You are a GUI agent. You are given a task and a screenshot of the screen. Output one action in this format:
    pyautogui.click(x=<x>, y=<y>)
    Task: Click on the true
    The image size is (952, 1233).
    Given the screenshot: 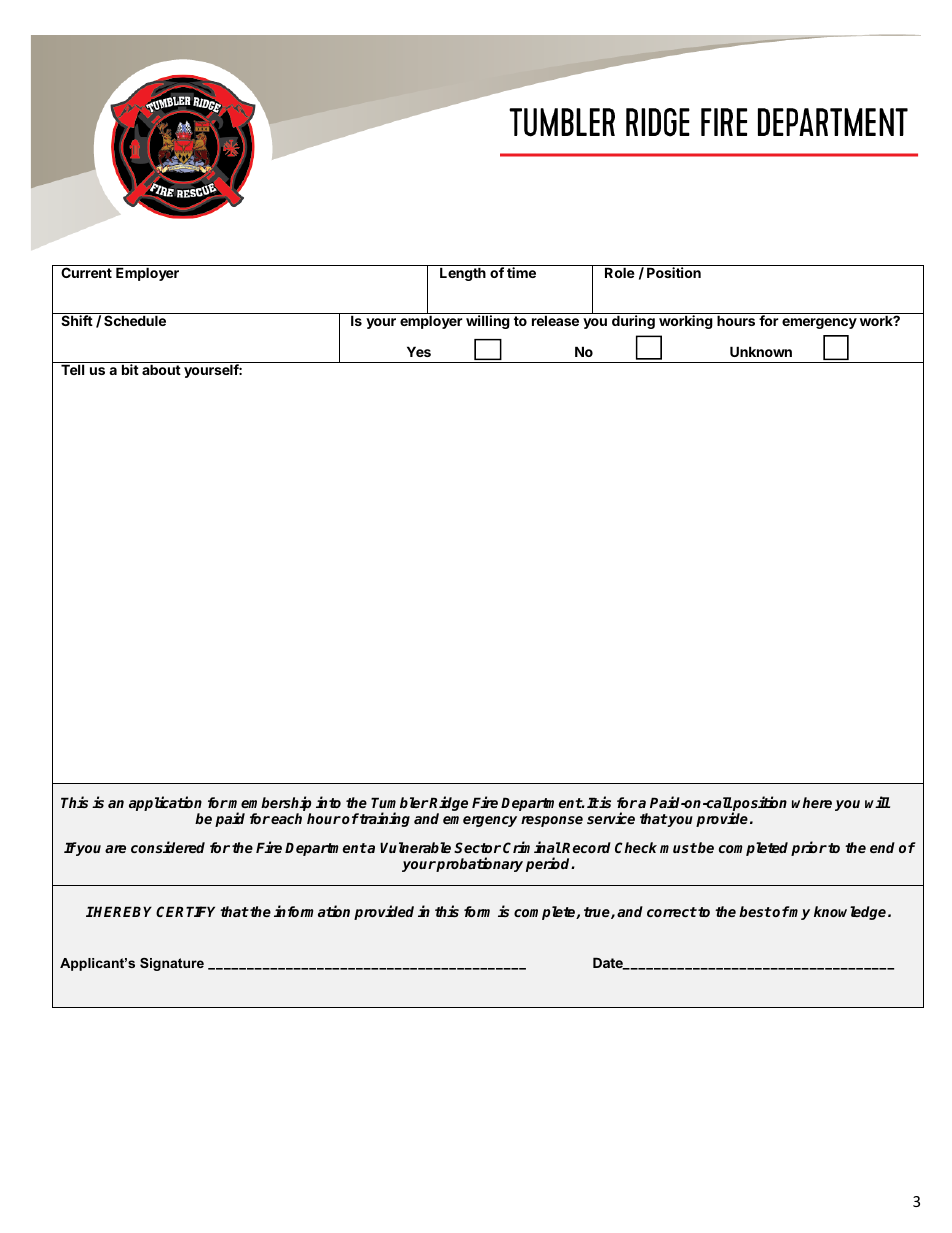 What is the action you would take?
    pyautogui.click(x=598, y=913)
